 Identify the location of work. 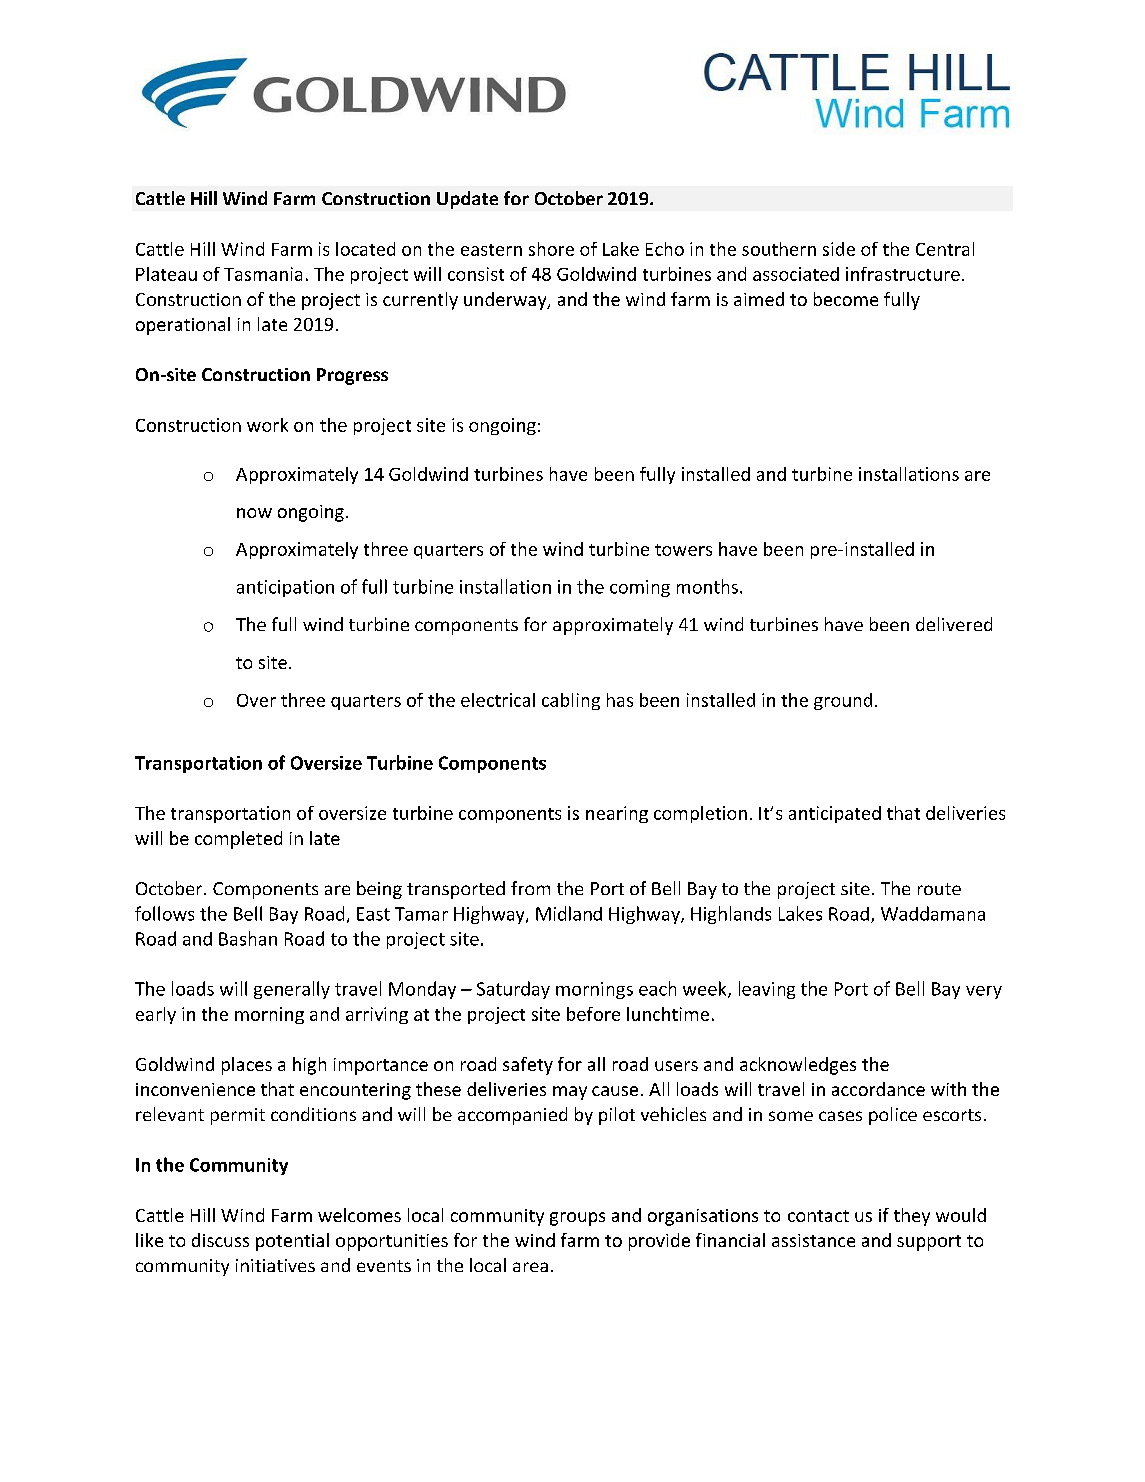
(267, 425).
